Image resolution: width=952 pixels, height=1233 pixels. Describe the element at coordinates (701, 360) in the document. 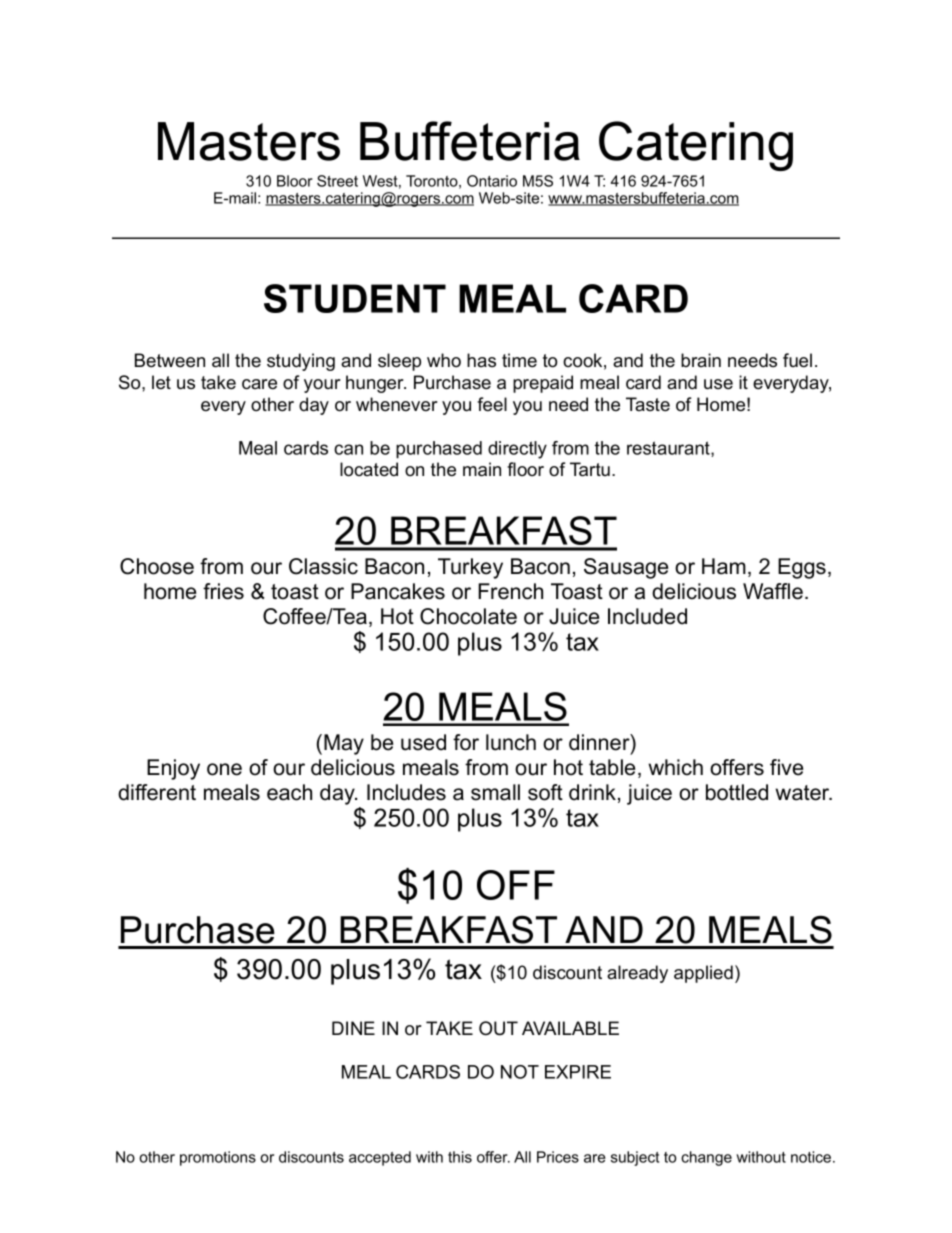

I see `brain` at that location.
